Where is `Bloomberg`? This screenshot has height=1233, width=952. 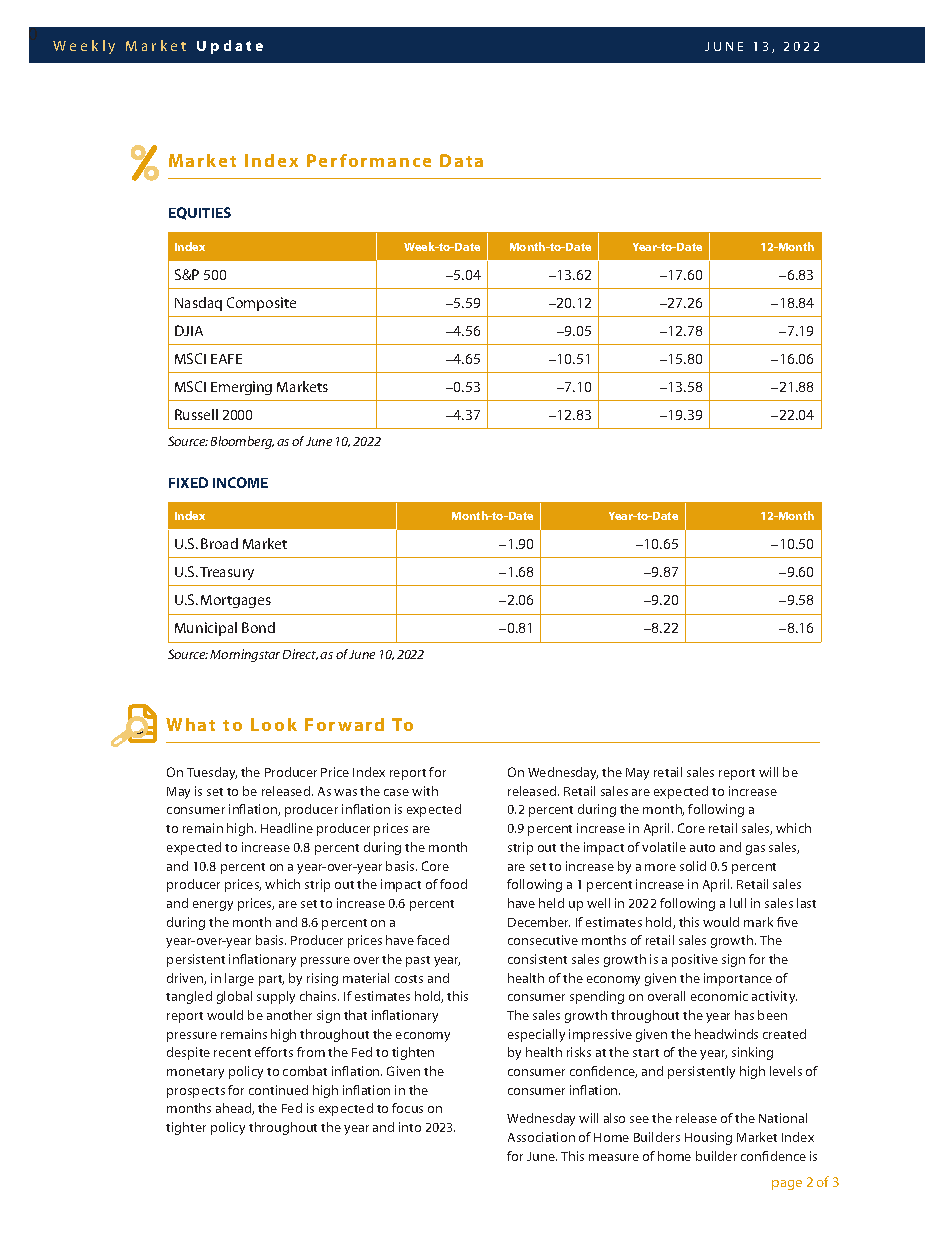
Bloomberg is located at coordinates (242, 442).
